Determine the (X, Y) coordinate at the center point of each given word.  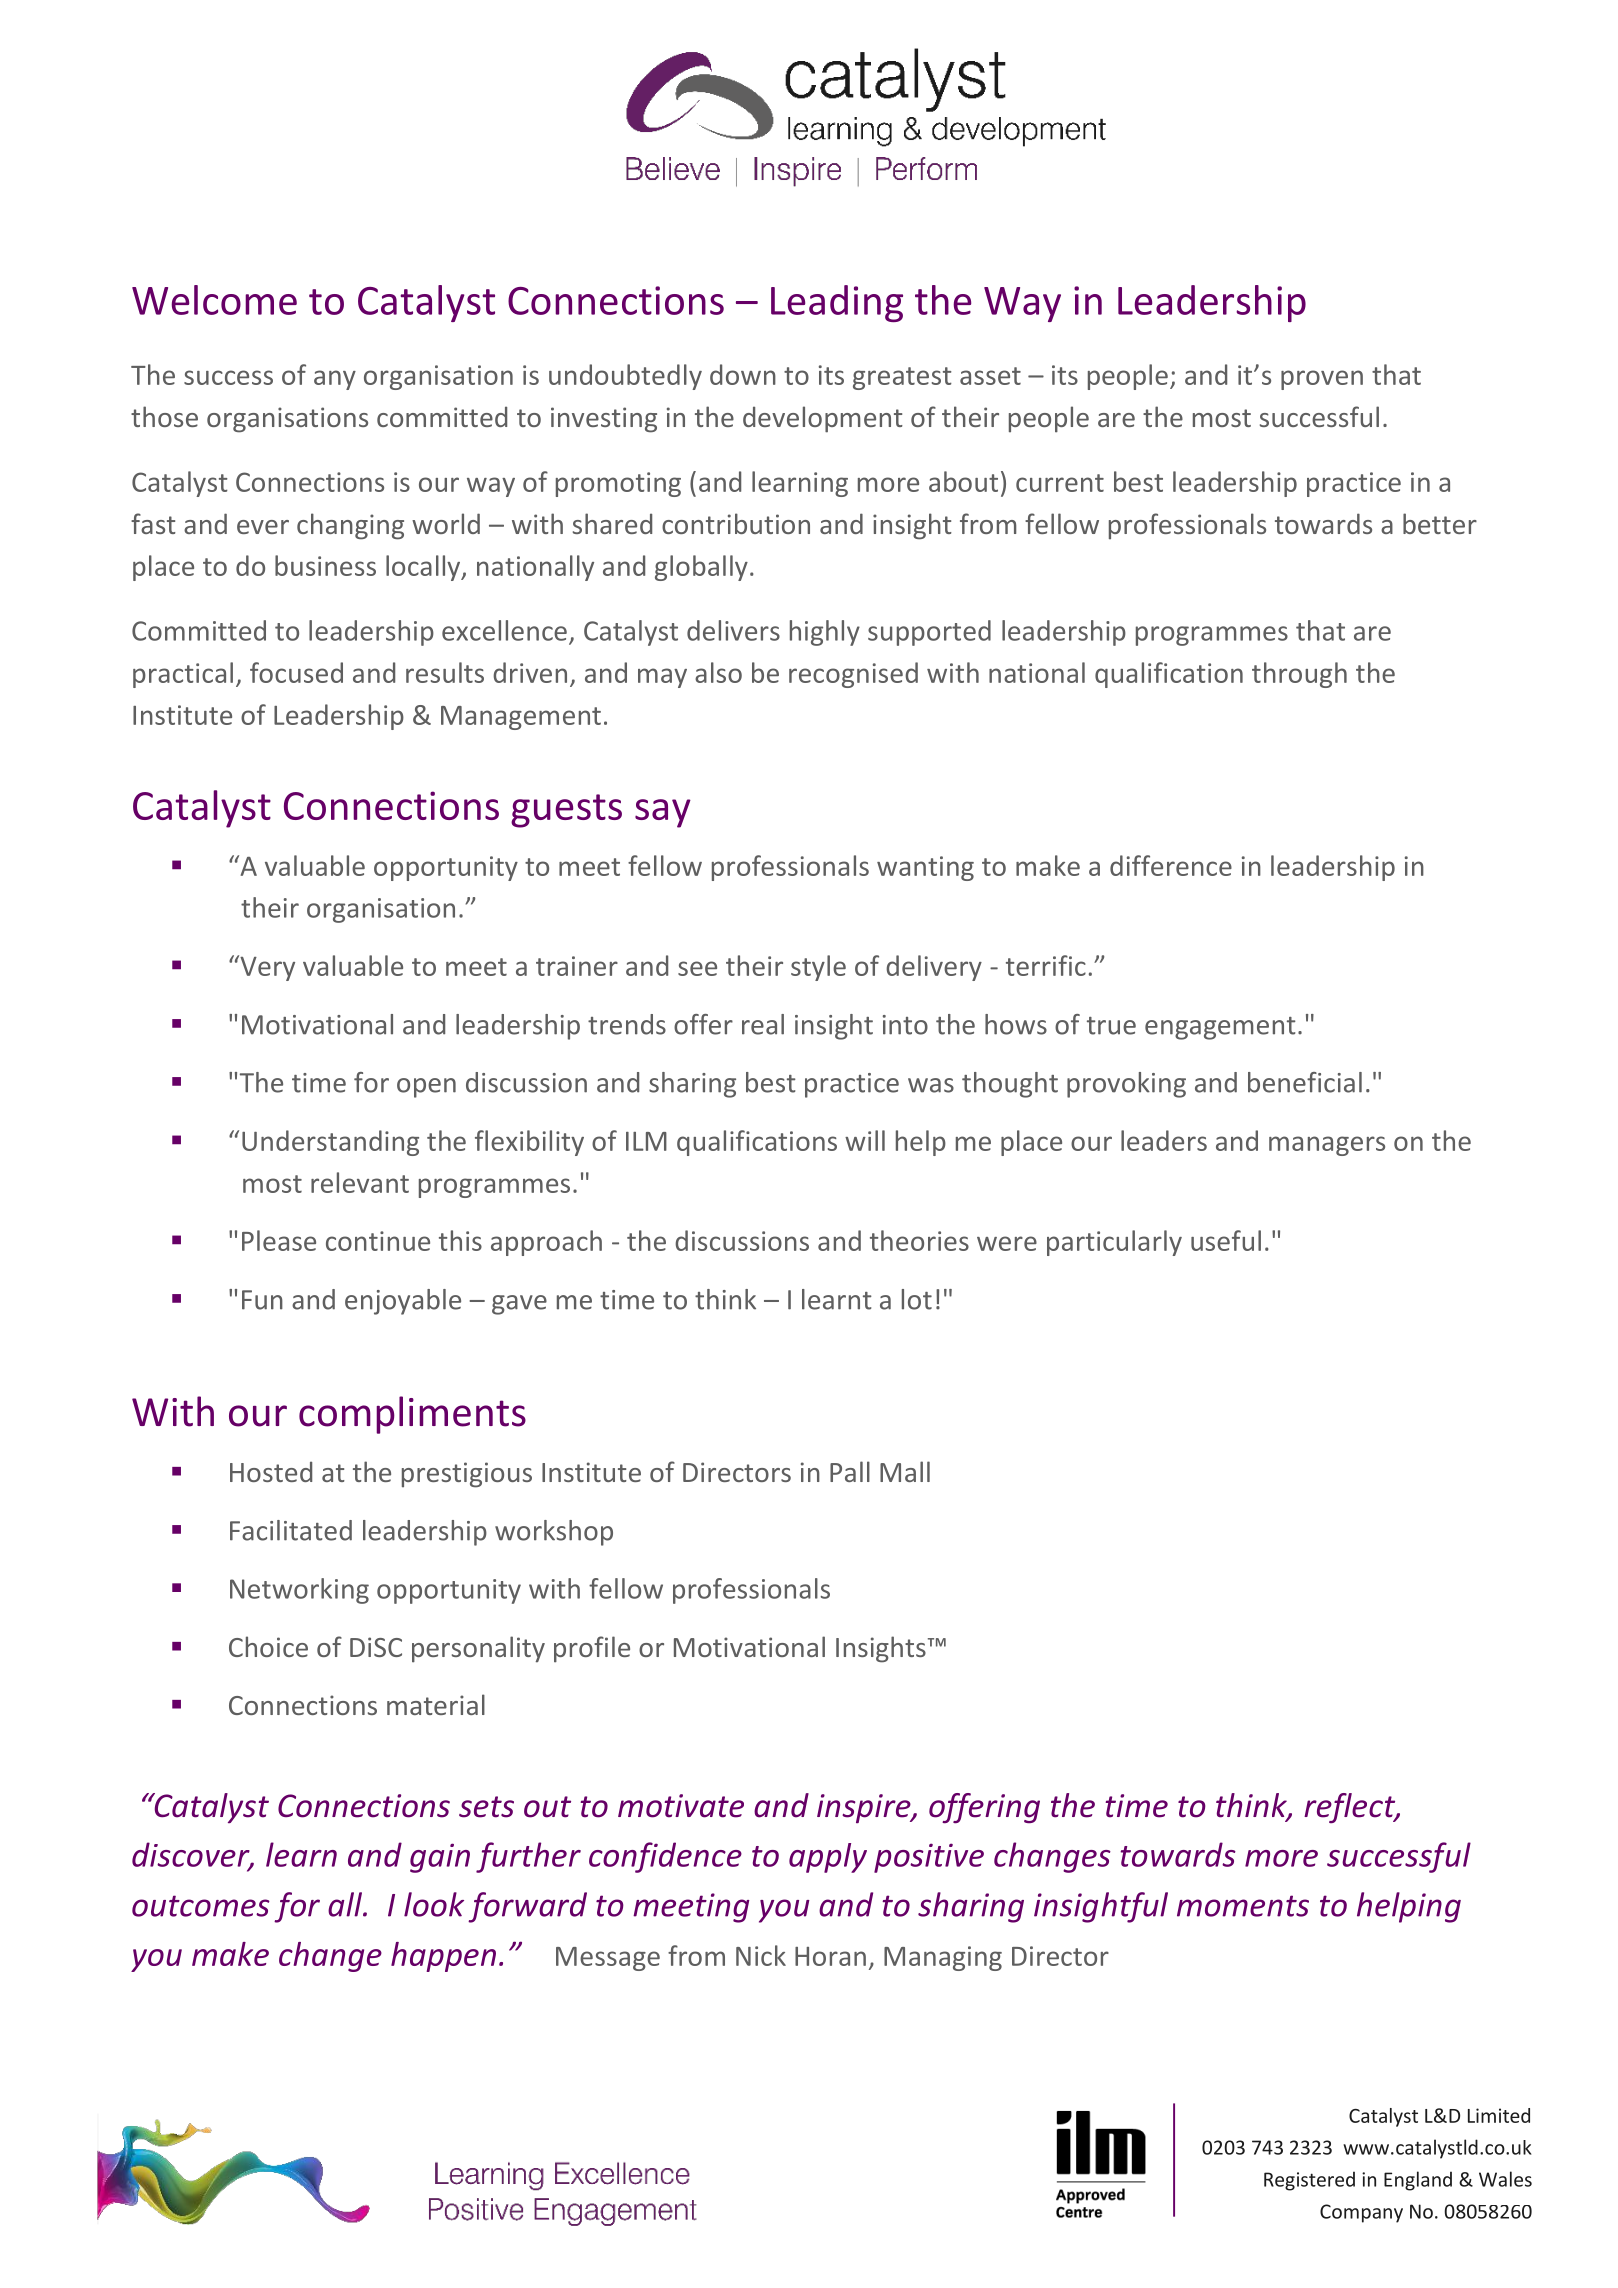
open (426, 1088)
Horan (830, 1956)
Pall (850, 1471)
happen (443, 1957)
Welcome (214, 300)
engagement (1220, 1028)
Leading (837, 303)
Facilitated (291, 1530)
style (818, 968)
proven (1322, 380)
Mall (905, 1471)
